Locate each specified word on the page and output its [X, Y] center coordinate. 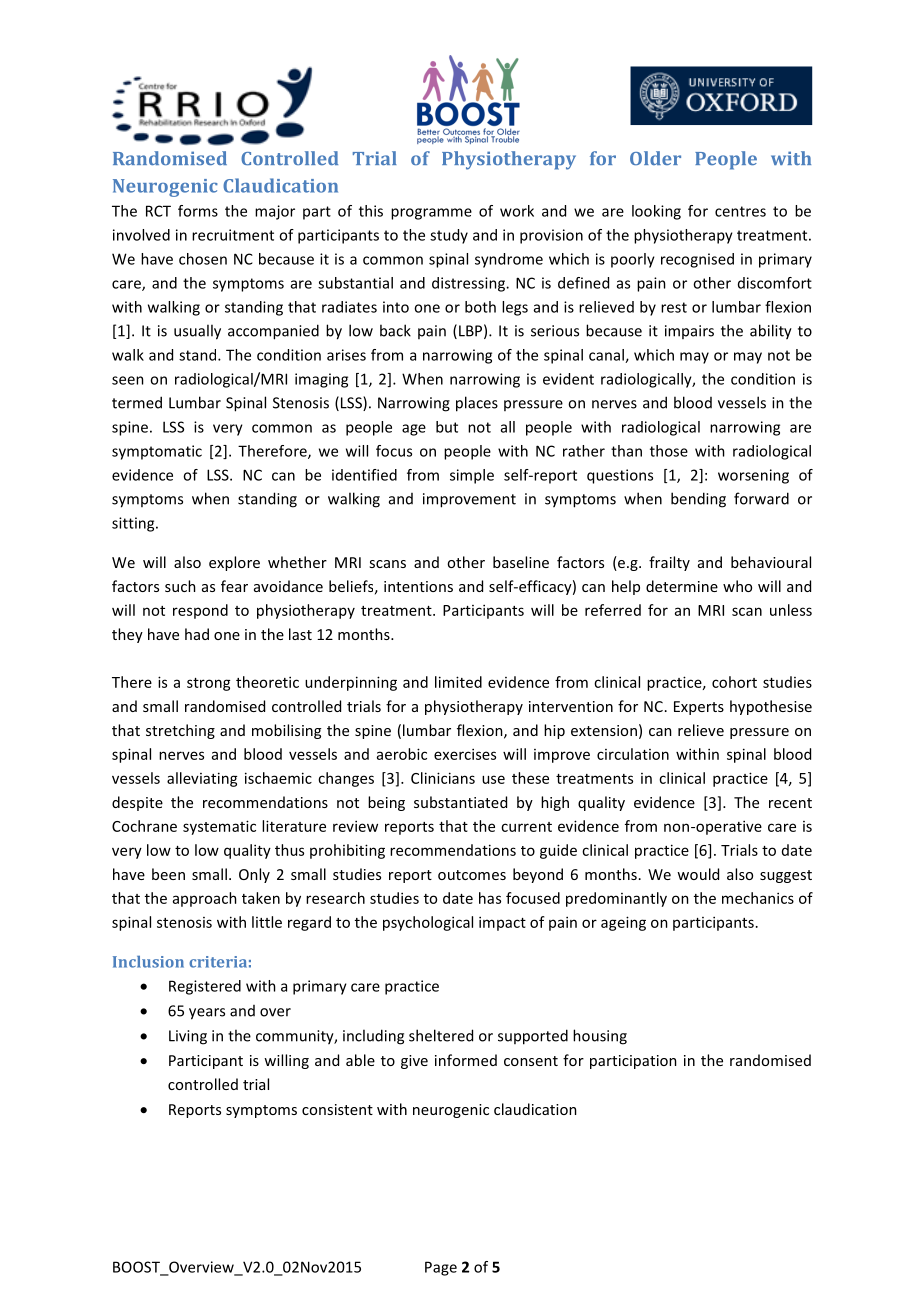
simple [472, 476]
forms [198, 211]
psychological [428, 923]
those [669, 451]
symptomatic [157, 452]
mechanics [758, 898]
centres [740, 211]
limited [458, 682]
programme [431, 214]
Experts [699, 708]
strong [209, 684]
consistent [337, 1109]
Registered [205, 987]
